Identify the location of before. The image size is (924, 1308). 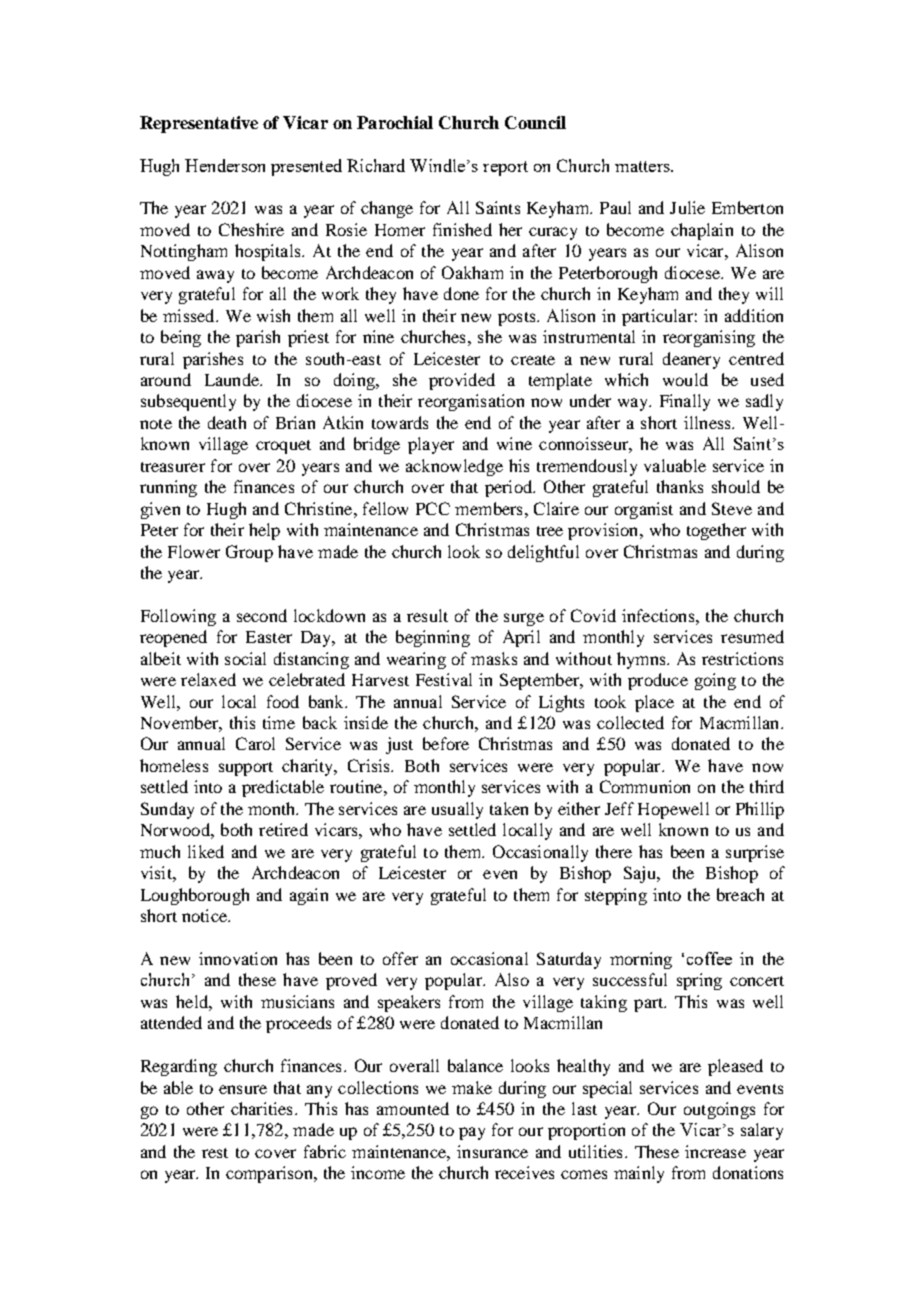
(446, 743).
